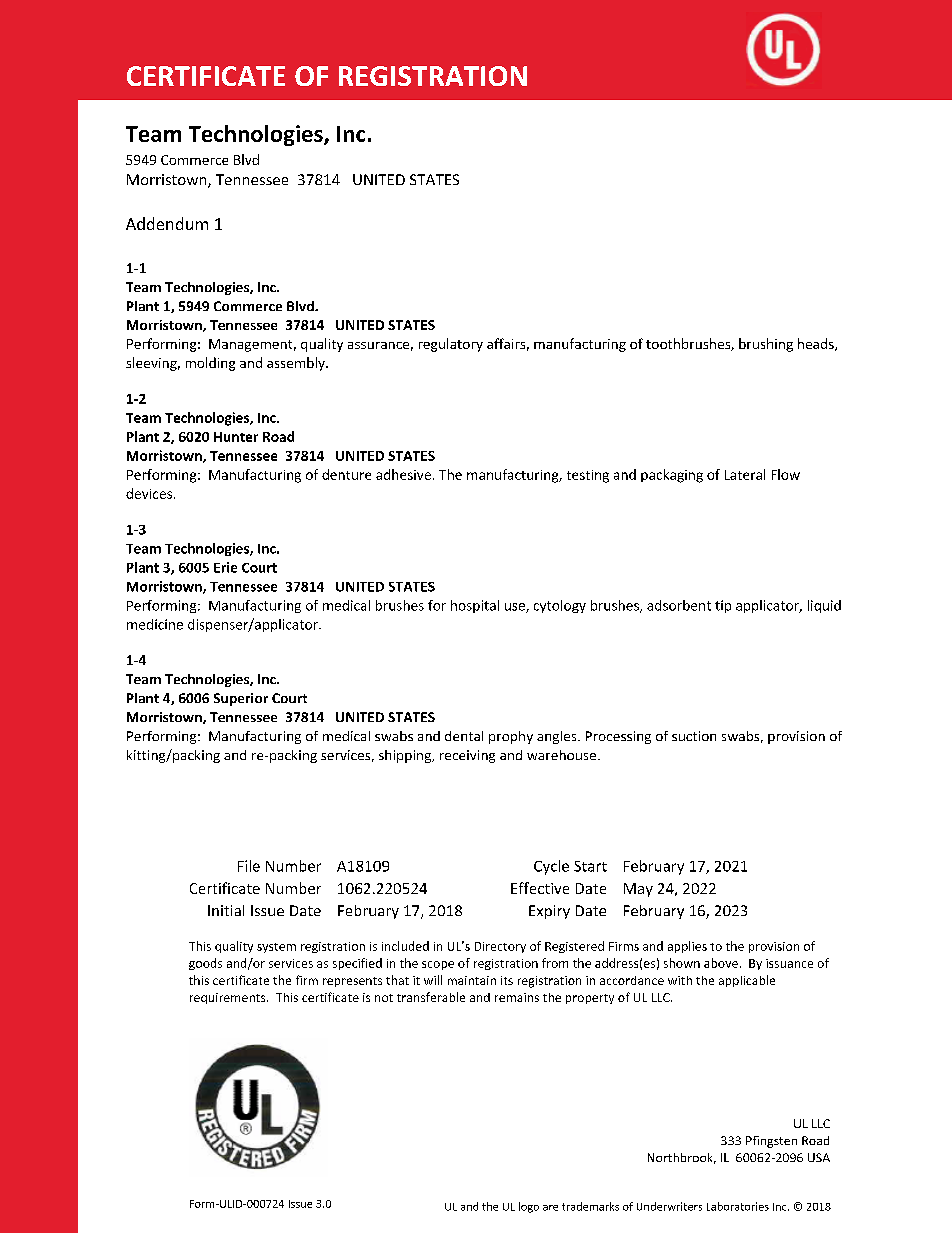 Image resolution: width=952 pixels, height=1233 pixels. I want to click on suction, so click(694, 736).
